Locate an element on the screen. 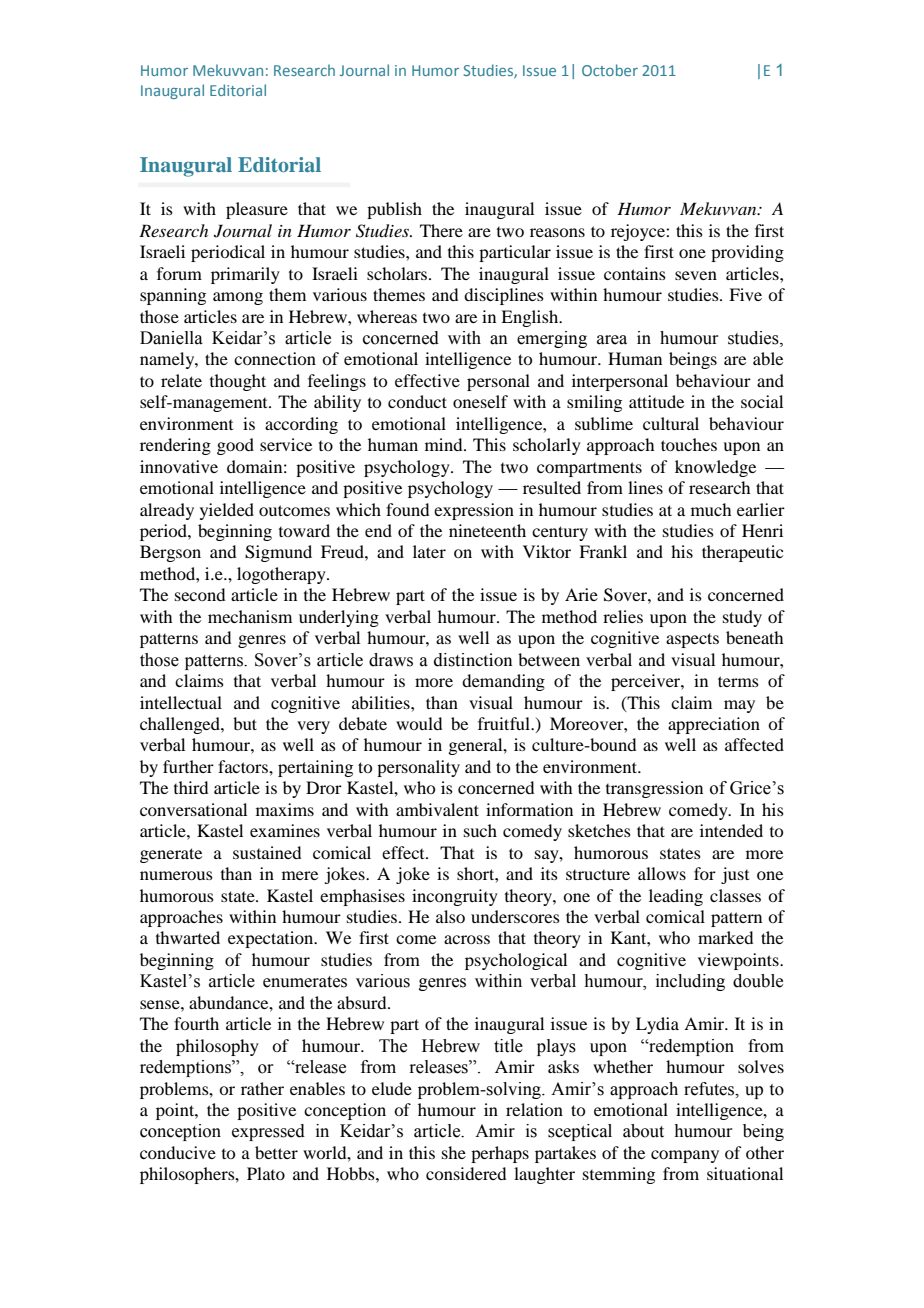 Image resolution: width=924 pixels, height=1308 pixels. publish is located at coordinates (394, 210).
